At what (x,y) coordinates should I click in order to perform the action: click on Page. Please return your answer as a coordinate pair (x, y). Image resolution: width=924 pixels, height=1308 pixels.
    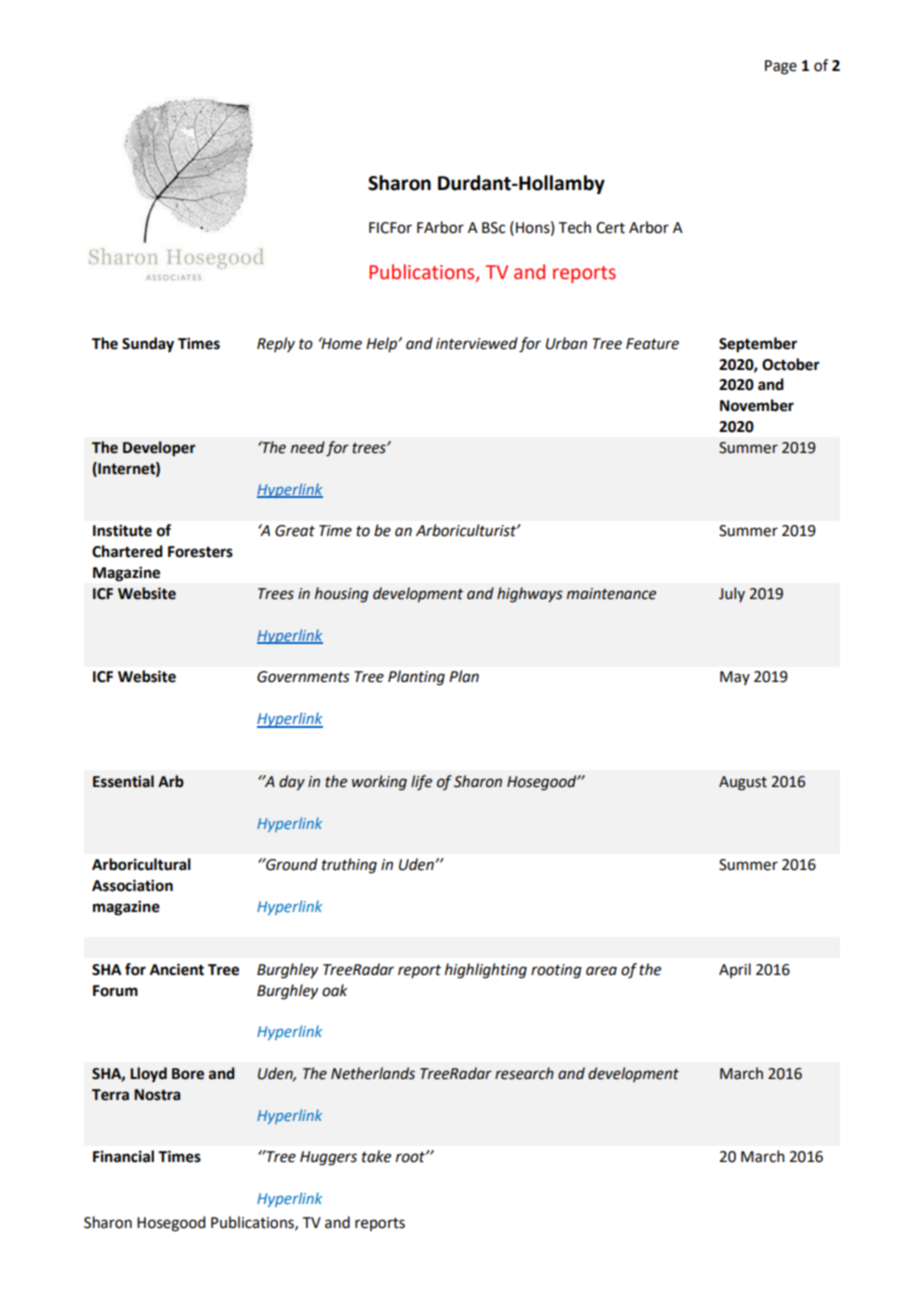
    Looking at the image, I should click on (781, 67).
